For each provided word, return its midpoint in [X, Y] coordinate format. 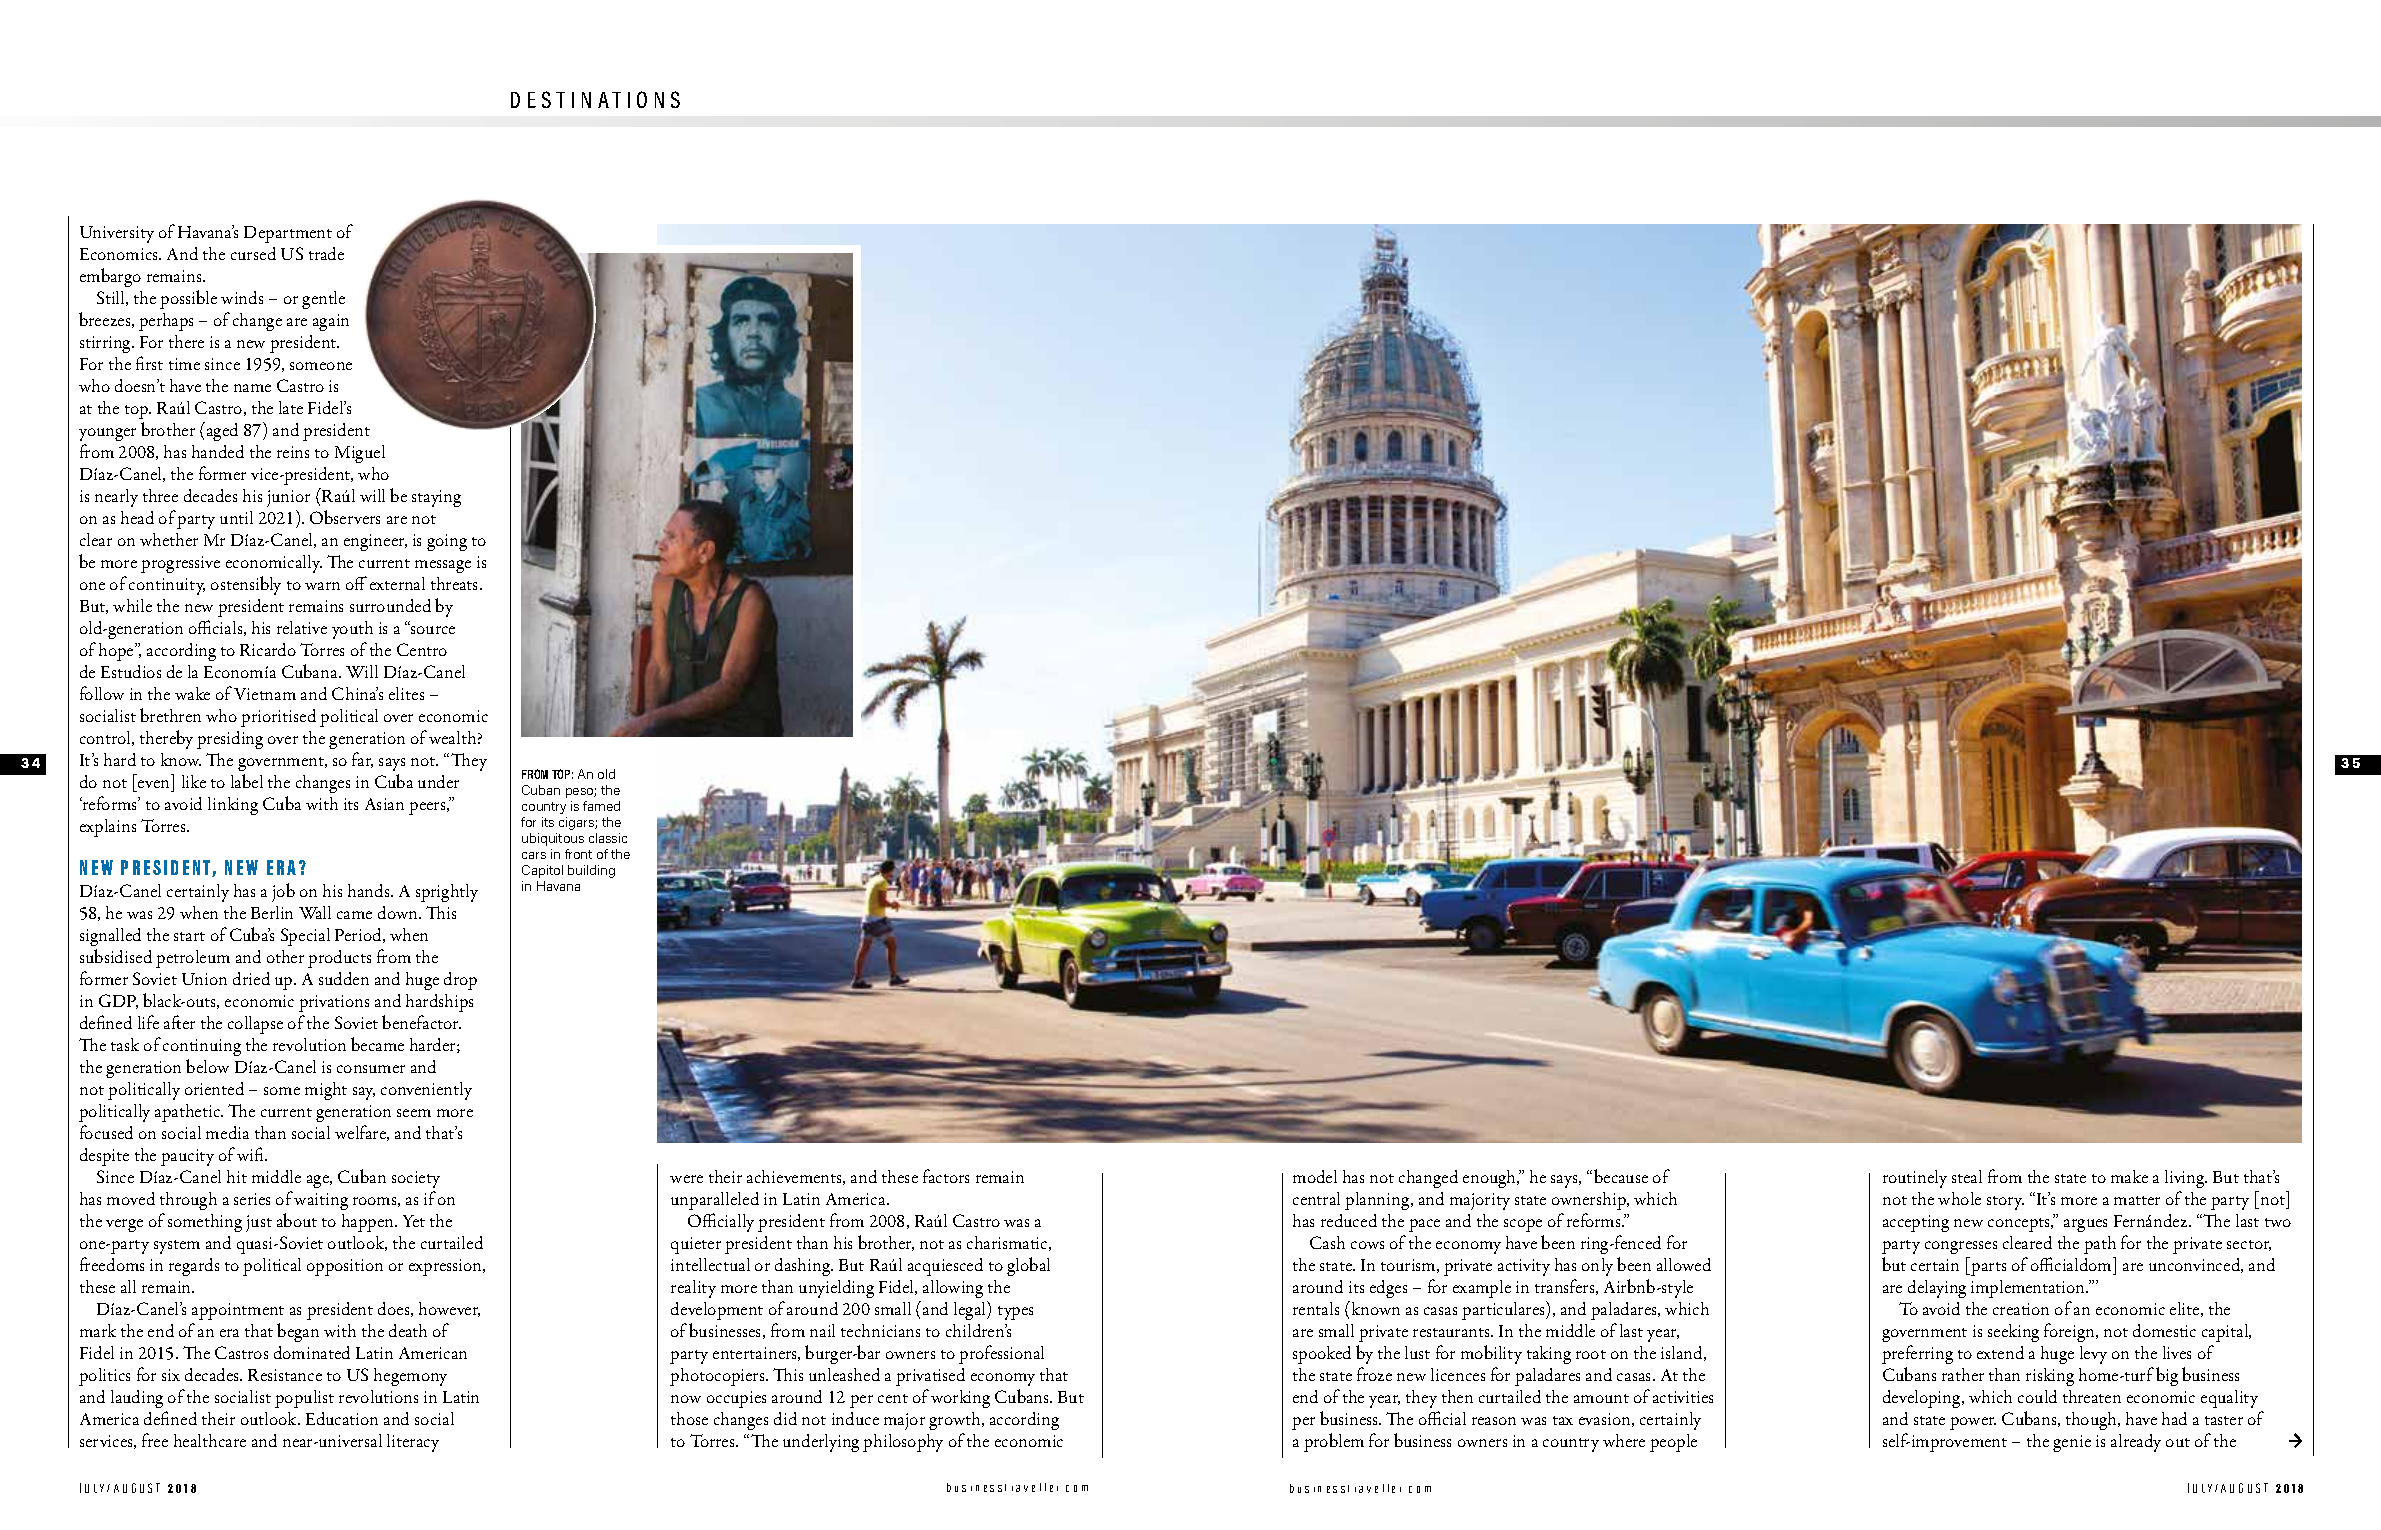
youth [352, 630]
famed [601, 806]
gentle [323, 300]
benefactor [421, 1022]
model [1315, 1176]
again [331, 322]
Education [342, 1418]
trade [326, 253]
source [432, 629]
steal [1967, 1176]
